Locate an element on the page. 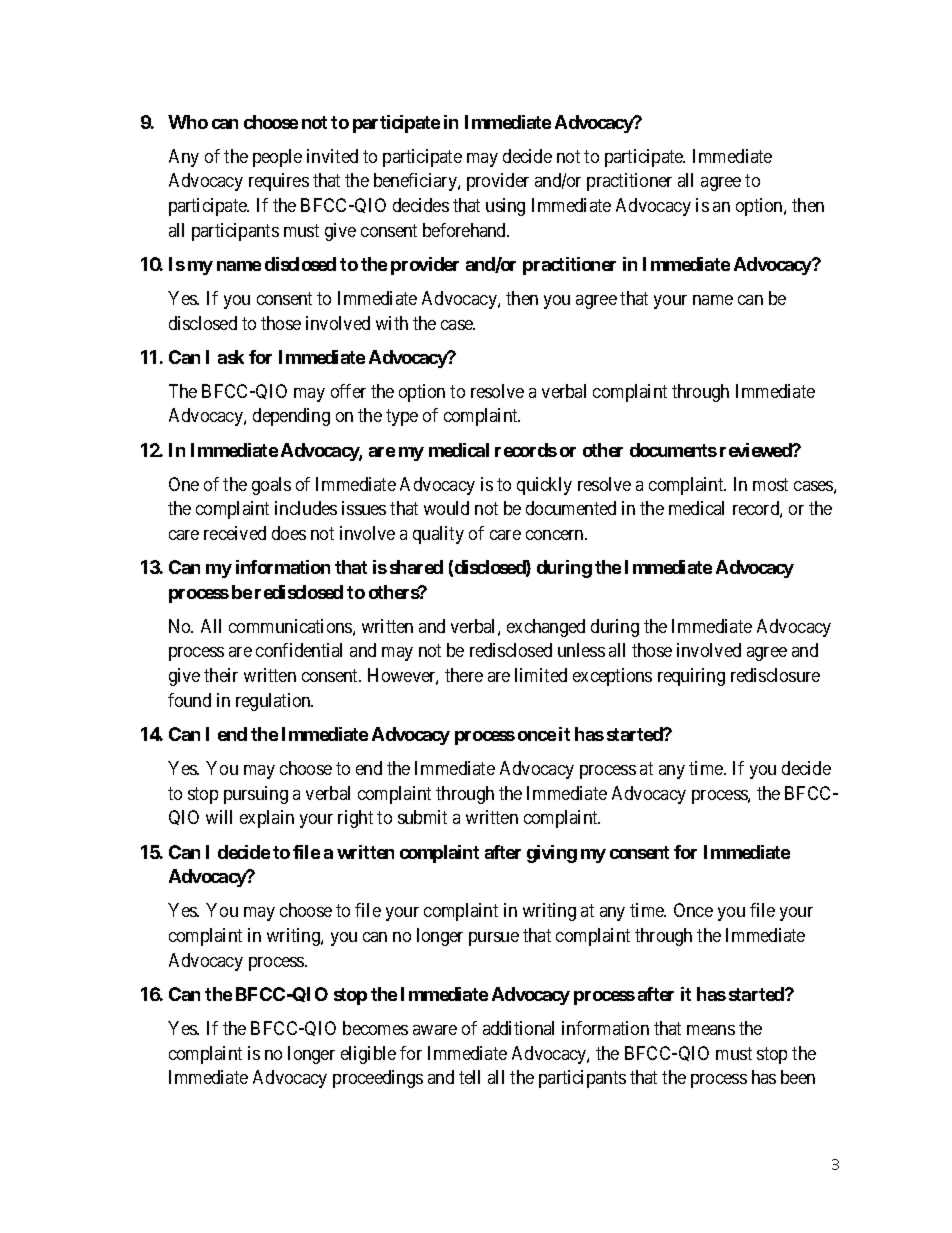  beforehand is located at coordinates (466, 230).
